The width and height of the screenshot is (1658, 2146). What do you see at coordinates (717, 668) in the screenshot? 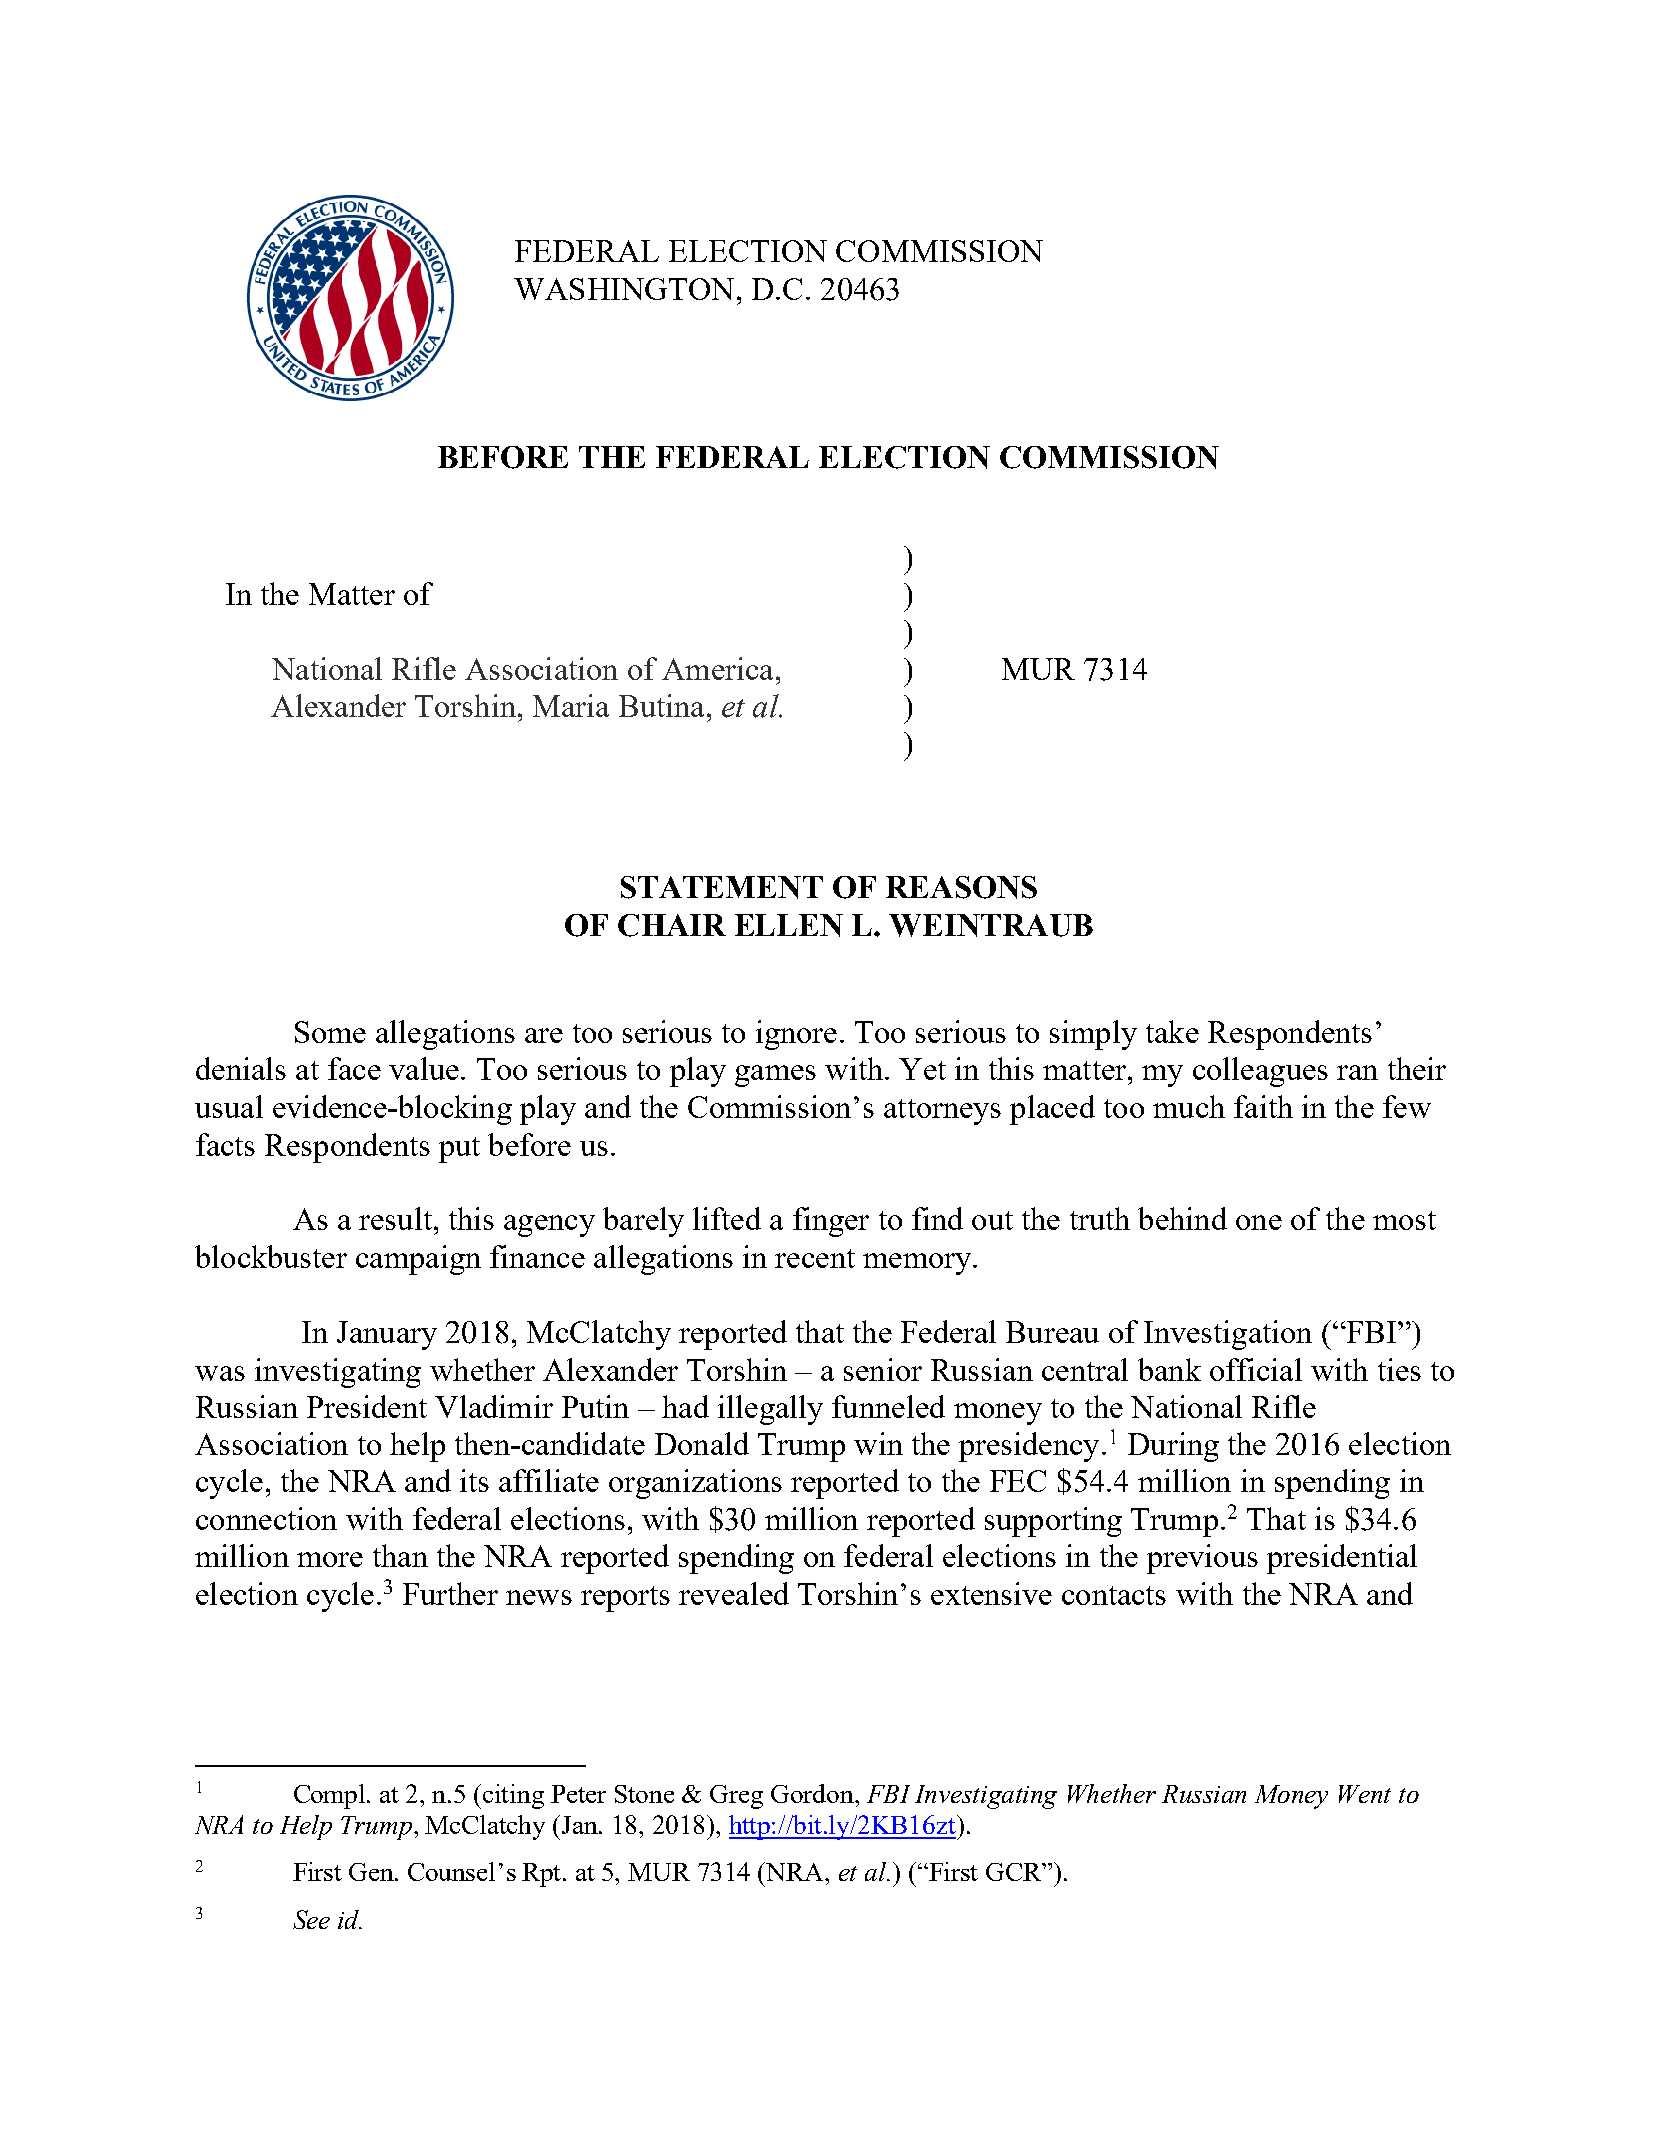
I see `America` at bounding box center [717, 668].
